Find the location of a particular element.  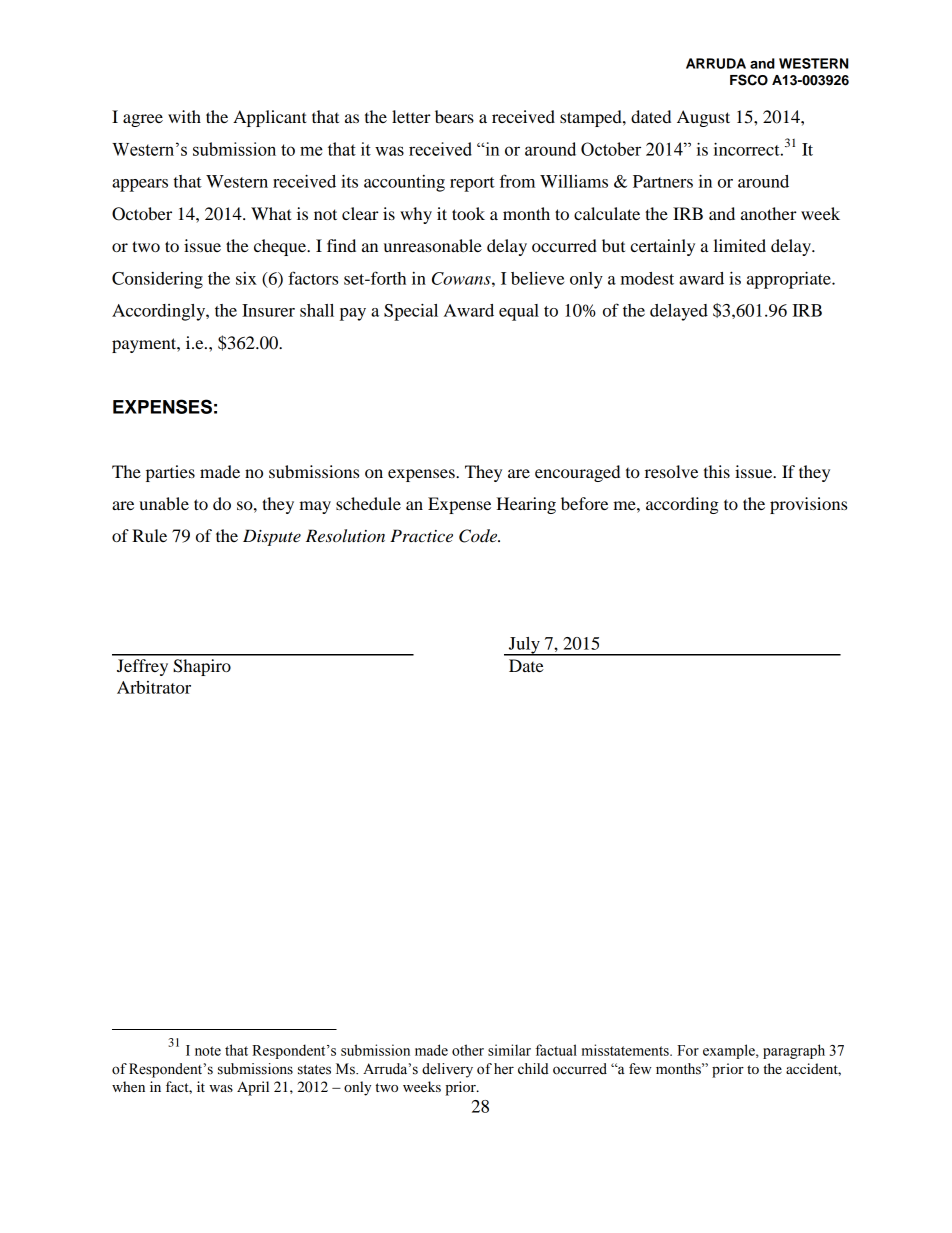

parties is located at coordinates (170, 473).
